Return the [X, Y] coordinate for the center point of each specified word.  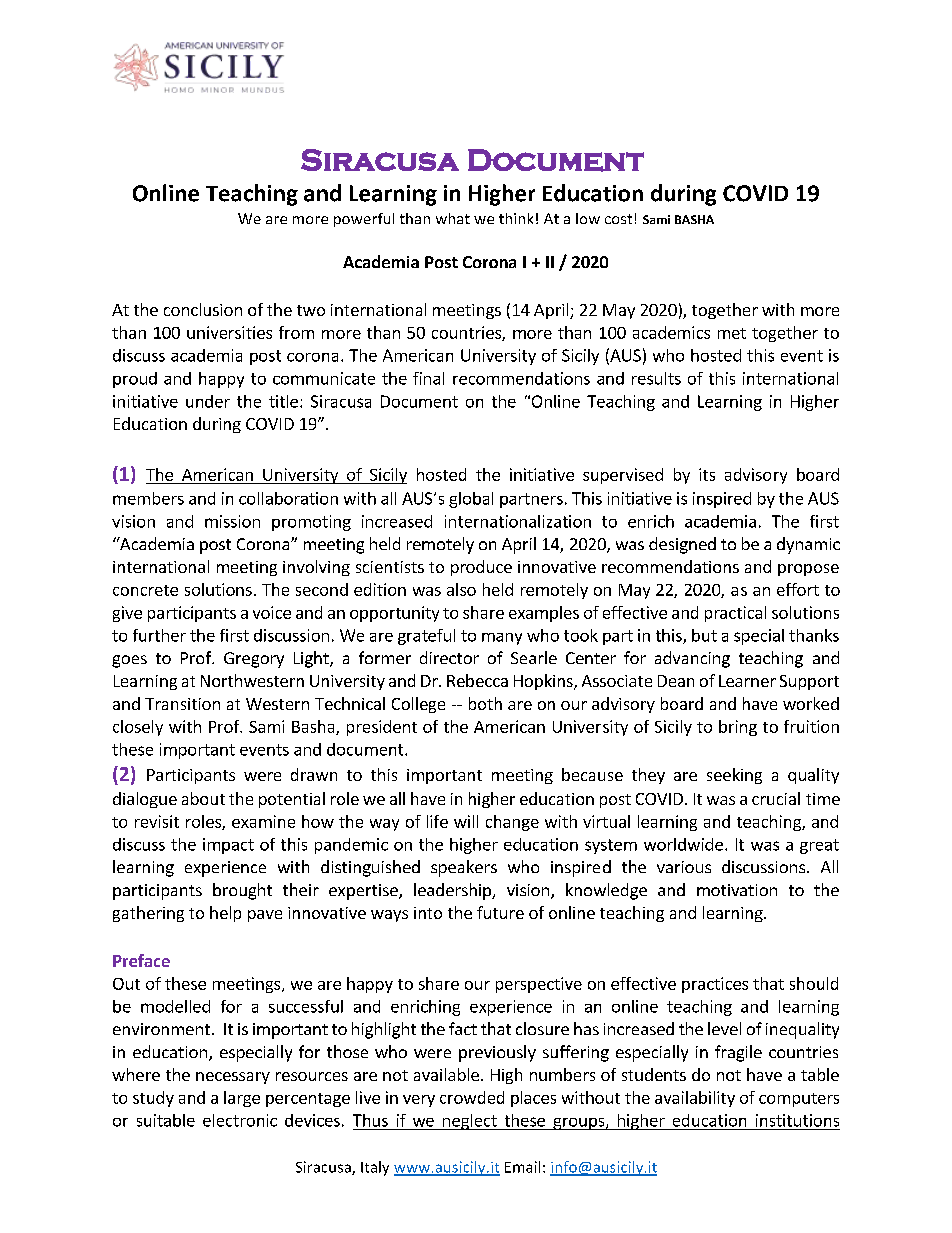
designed [682, 545]
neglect [469, 1122]
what [453, 218]
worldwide [683, 844]
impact [228, 846]
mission [232, 521]
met [732, 333]
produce [481, 568]
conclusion [203, 309]
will [466, 821]
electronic [240, 1120]
